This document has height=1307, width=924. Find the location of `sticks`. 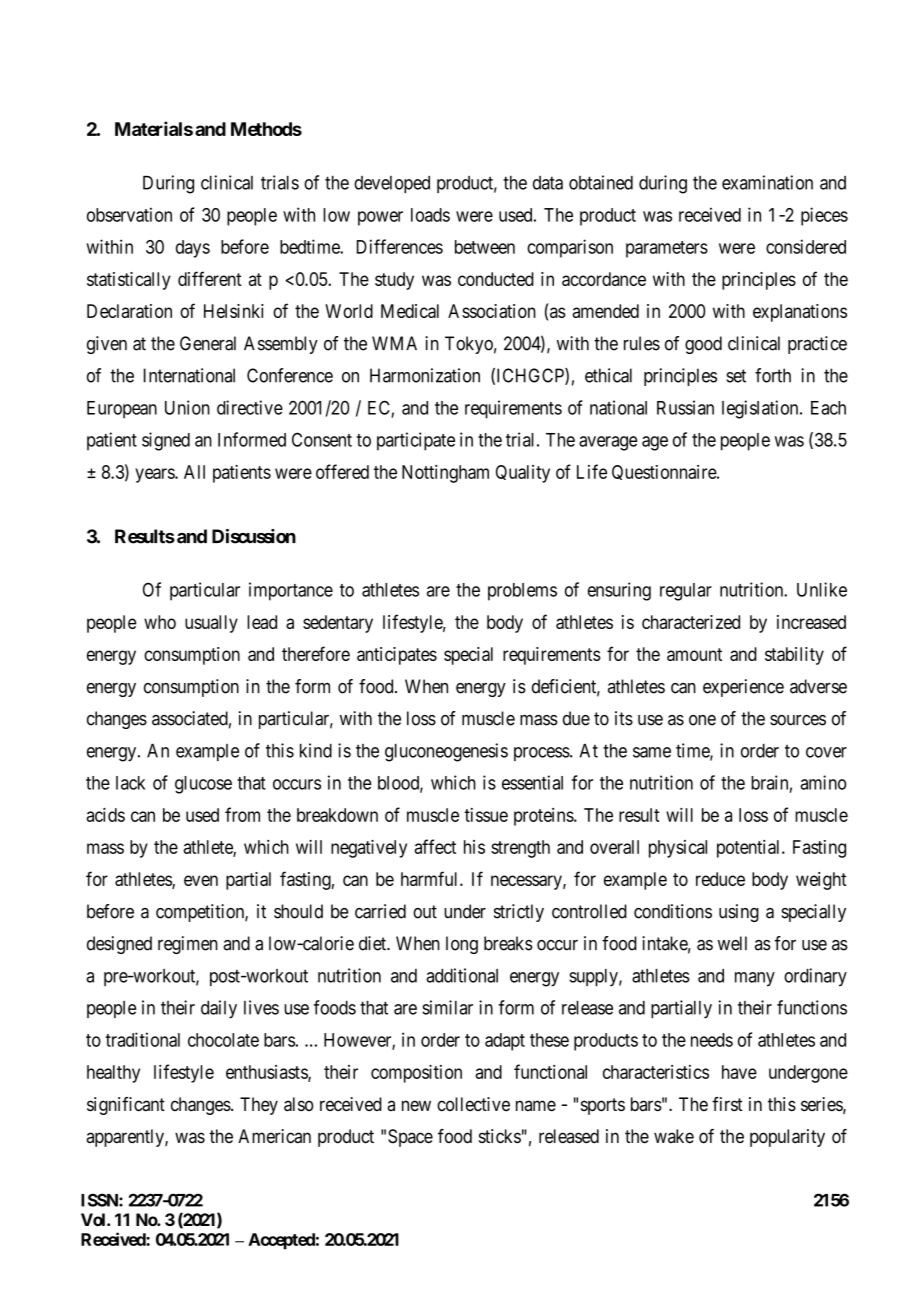

sticks is located at coordinates (500, 1136).
